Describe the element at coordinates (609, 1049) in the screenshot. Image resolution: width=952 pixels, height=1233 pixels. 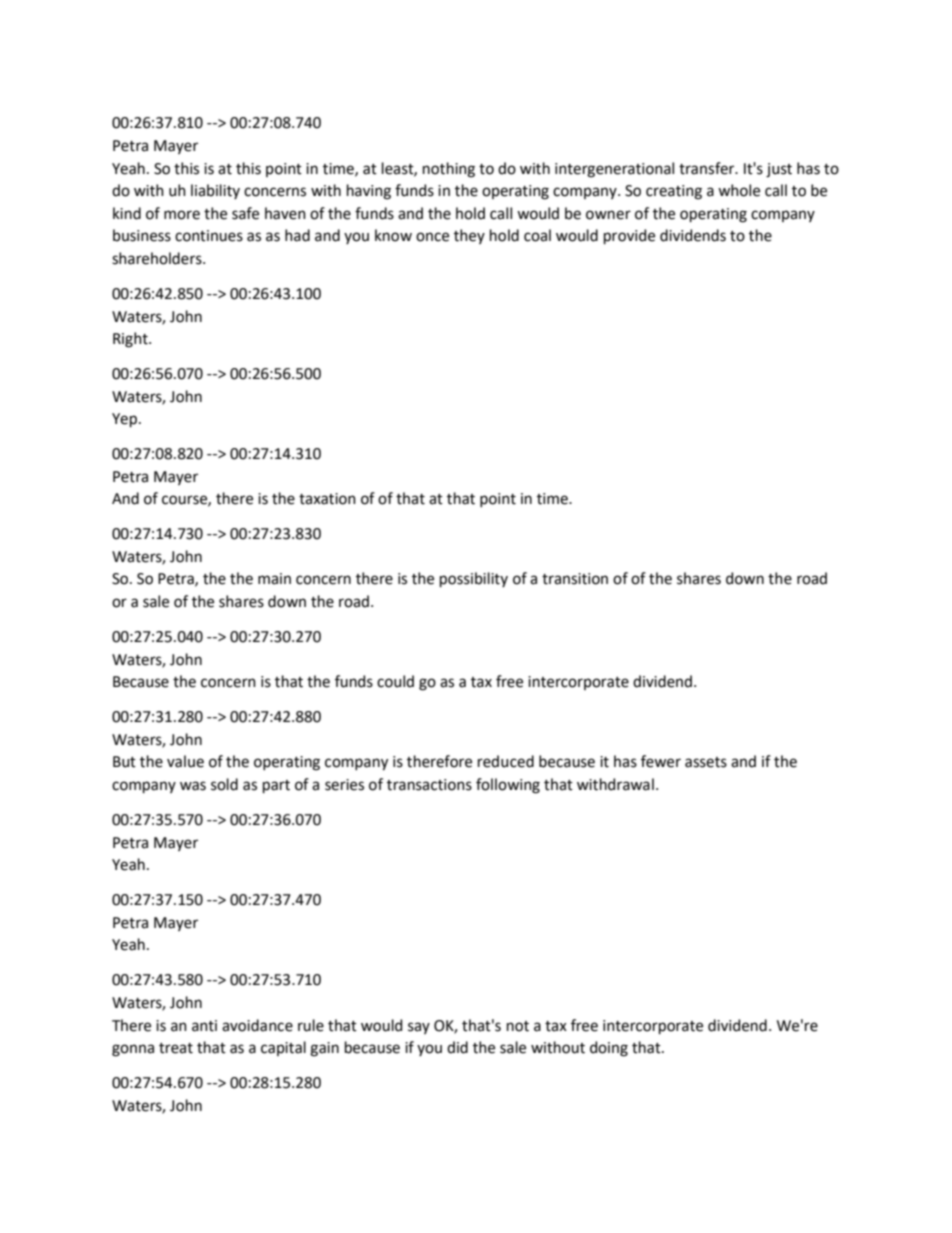
I see `doing` at that location.
